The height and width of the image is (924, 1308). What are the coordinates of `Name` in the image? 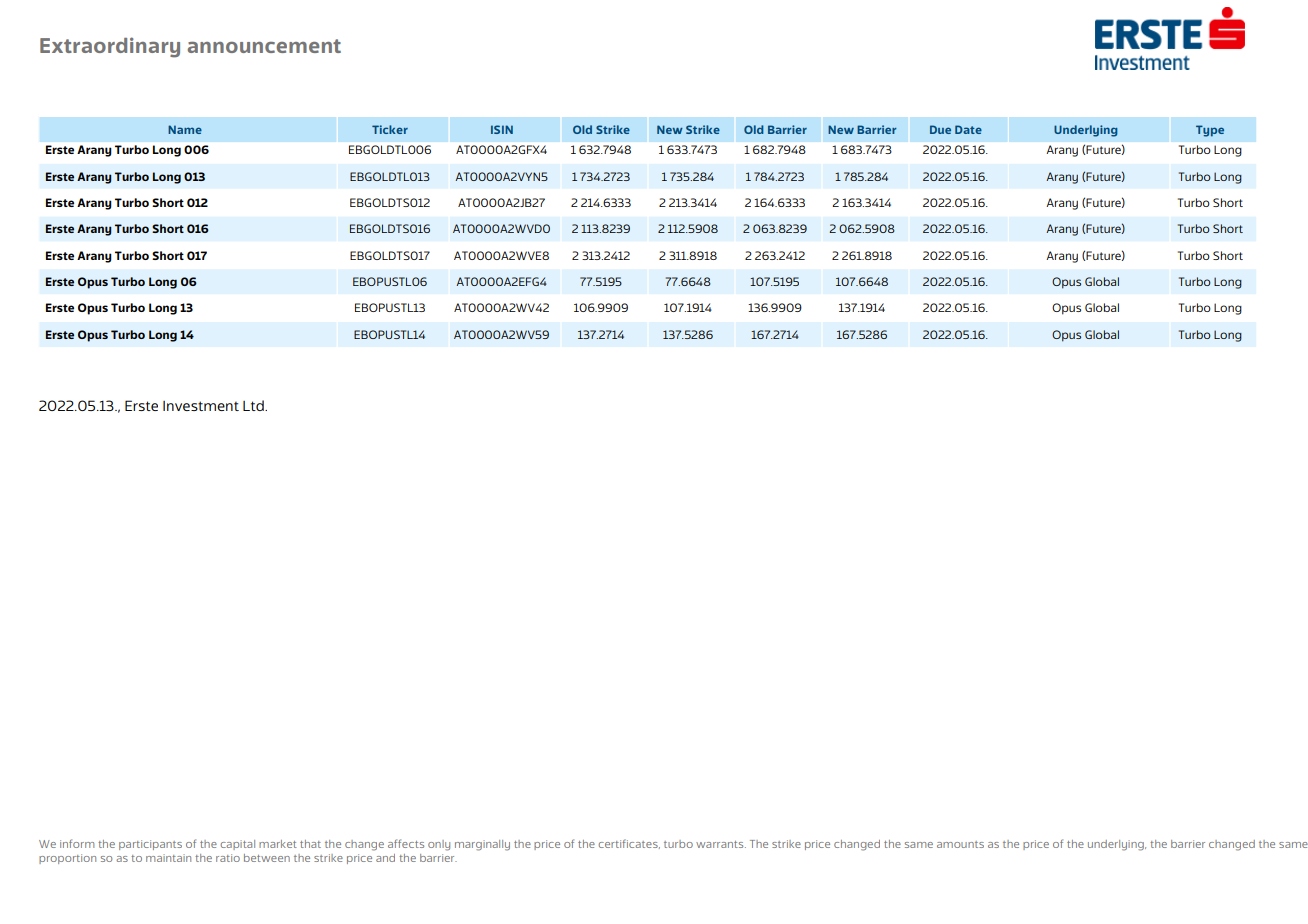 It's located at (185, 129).
